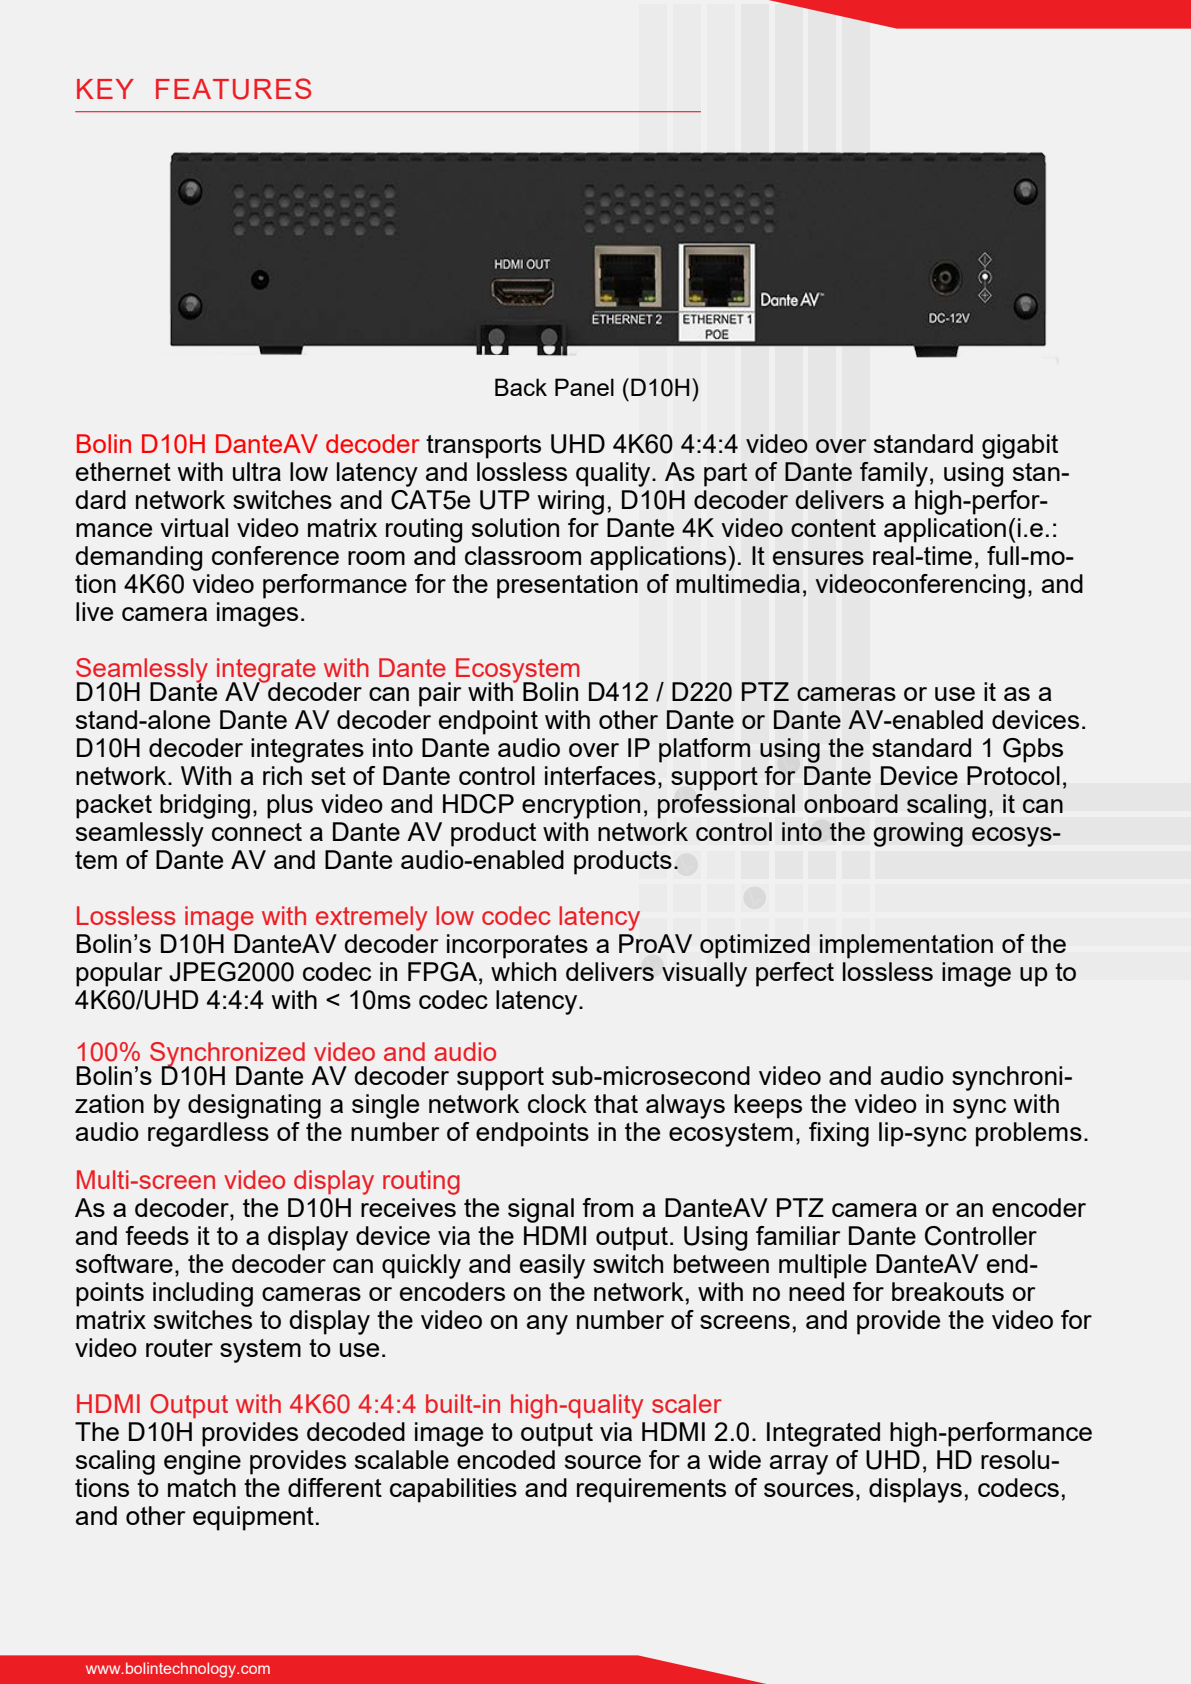 The height and width of the image is (1684, 1191). Describe the element at coordinates (600, 775) in the image. I see `interfaces` at that location.
